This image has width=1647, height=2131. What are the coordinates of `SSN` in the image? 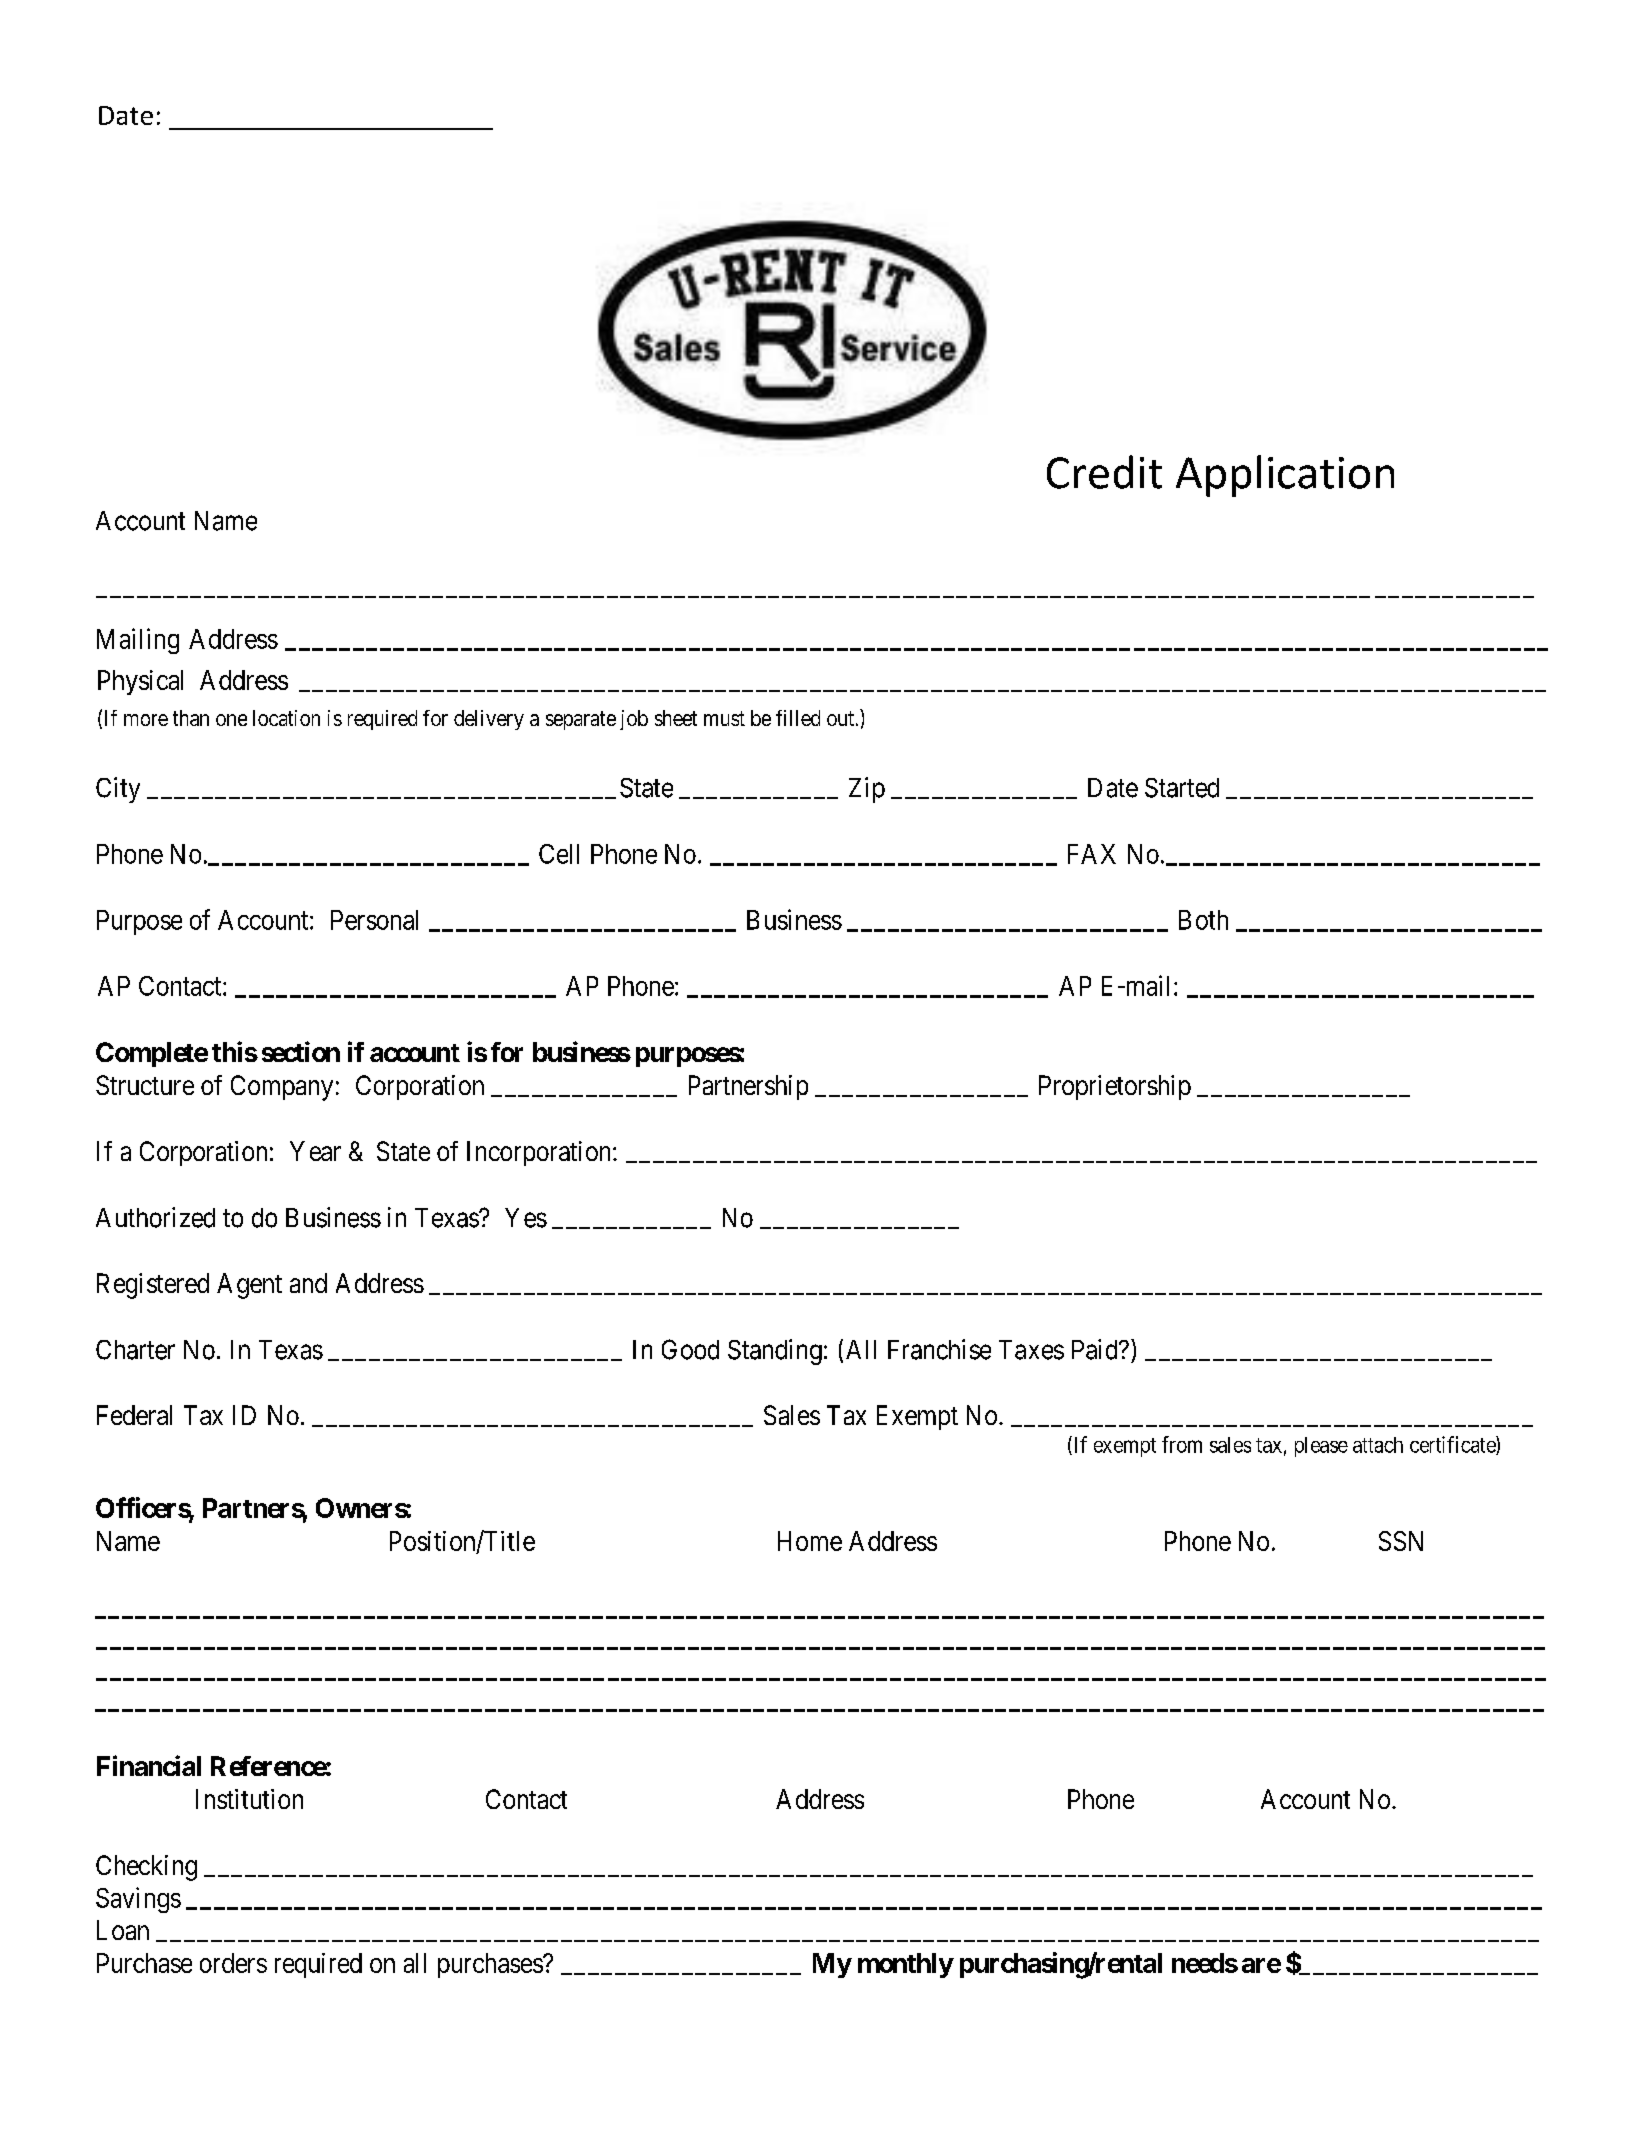 It's located at (1401, 1541).
